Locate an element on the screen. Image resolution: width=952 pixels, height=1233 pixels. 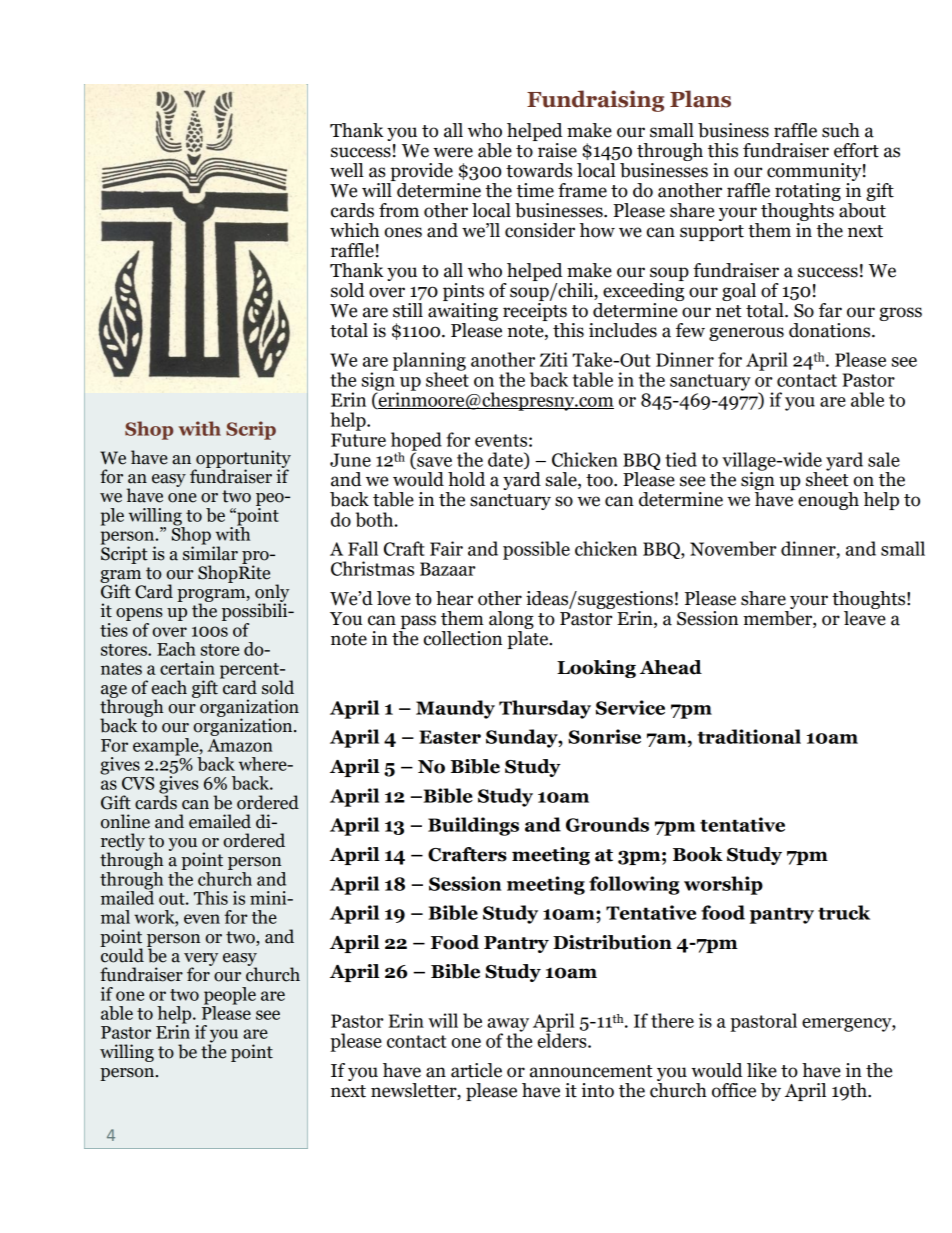
such is located at coordinates (841, 130).
